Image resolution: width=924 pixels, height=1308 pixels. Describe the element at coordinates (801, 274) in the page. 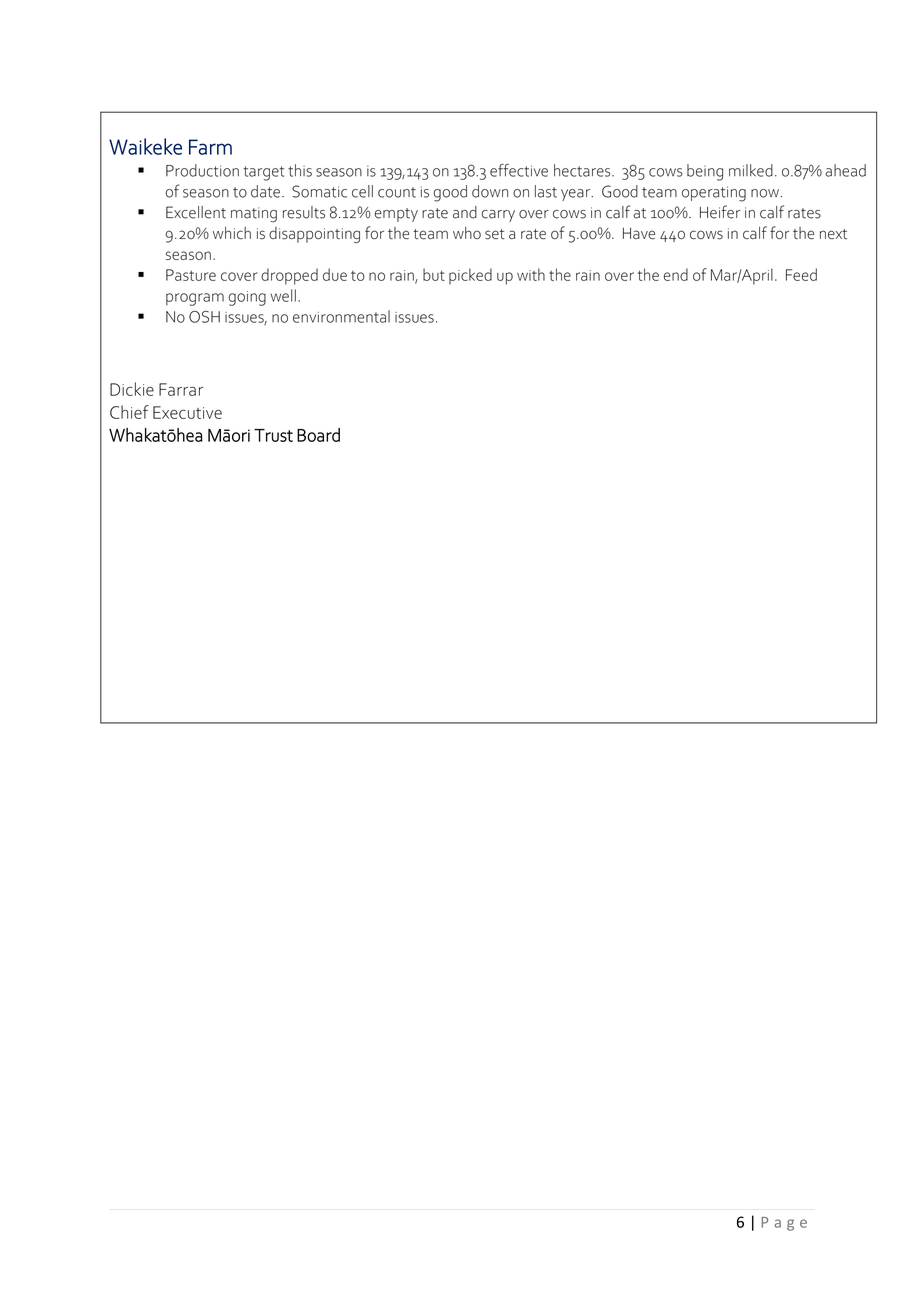

I see `Feed` at that location.
